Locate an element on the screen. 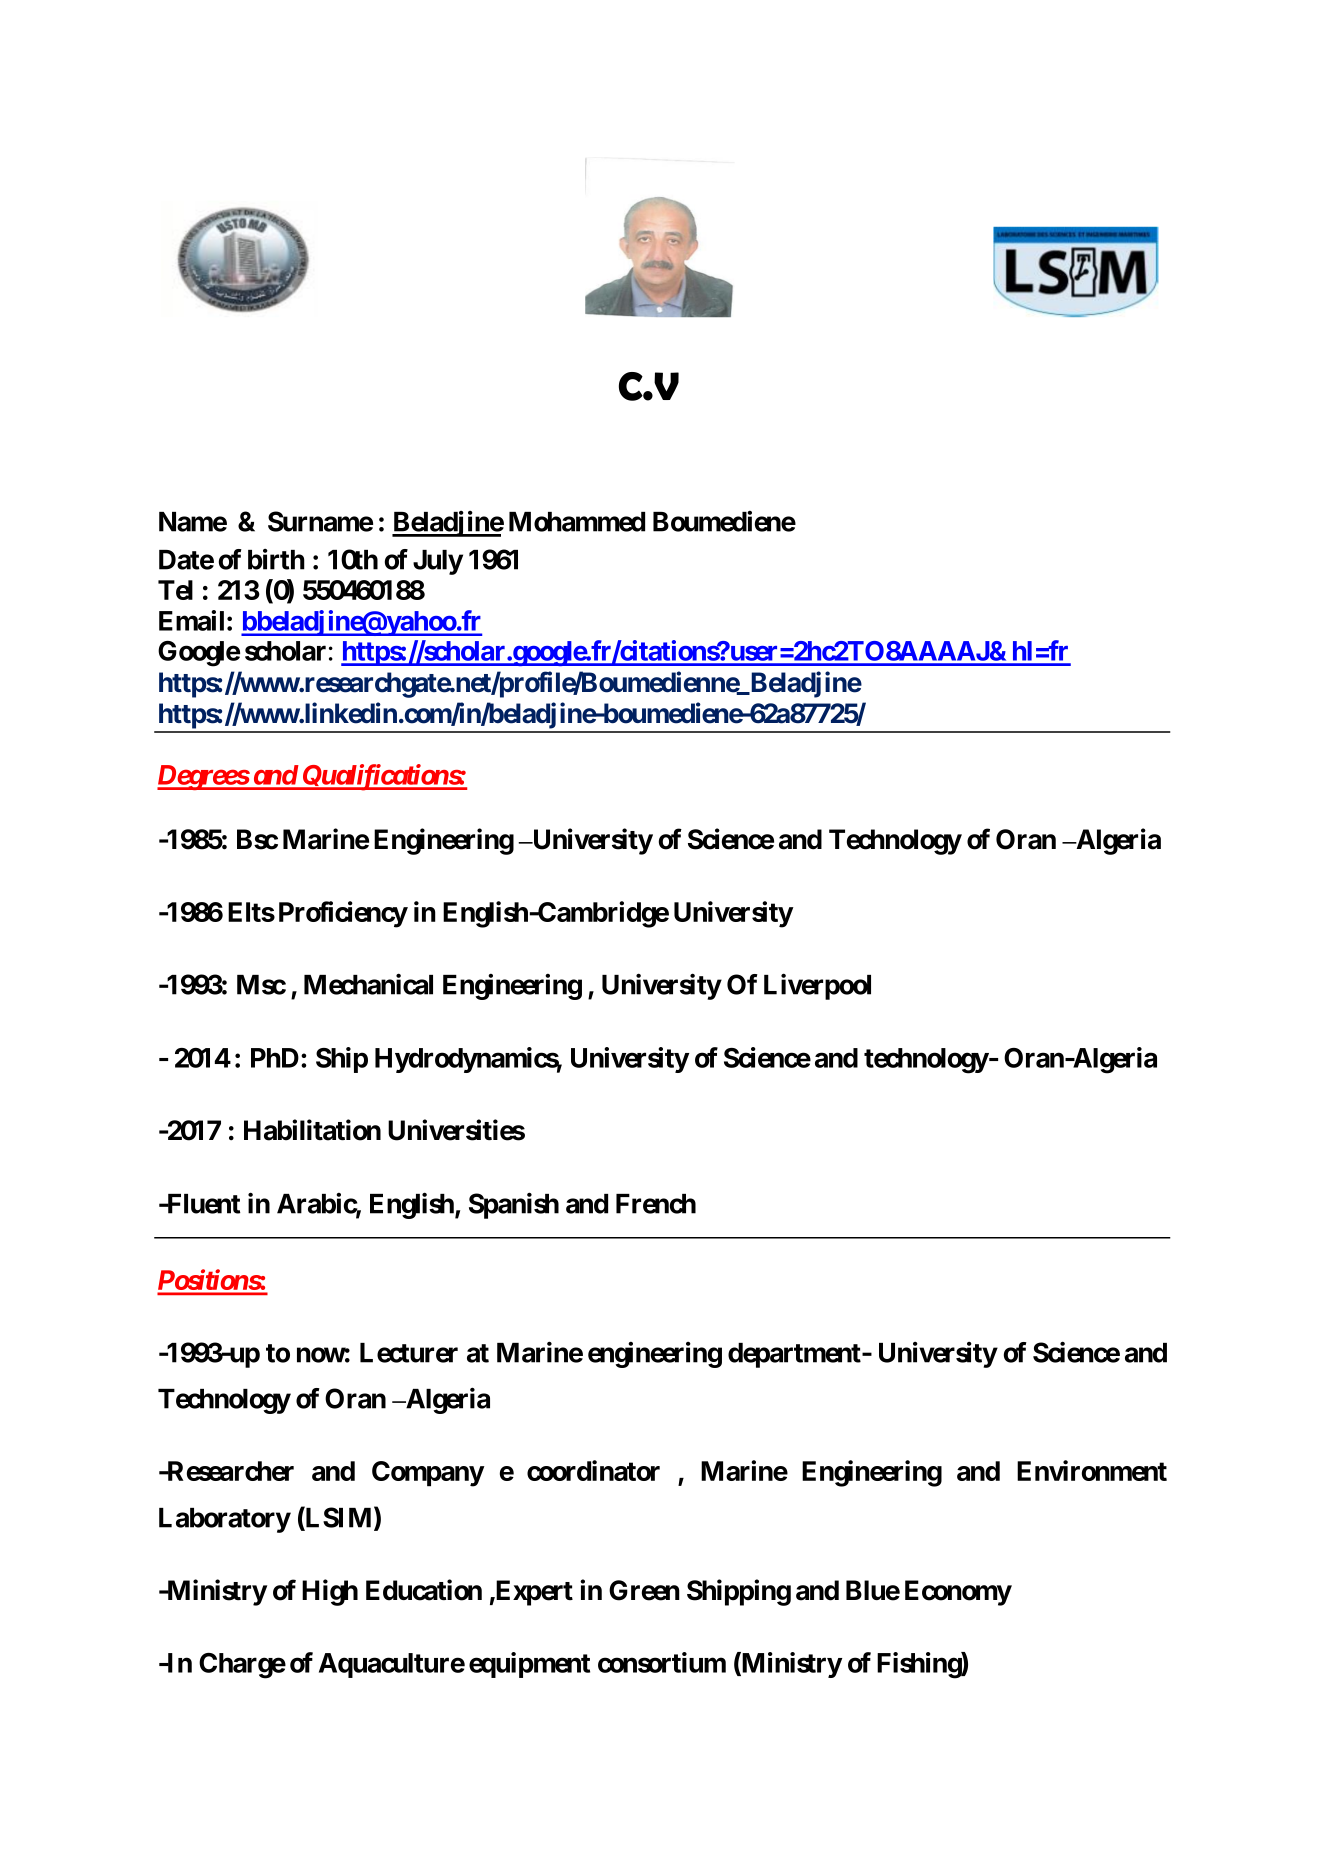  Proficiency is located at coordinates (343, 914).
